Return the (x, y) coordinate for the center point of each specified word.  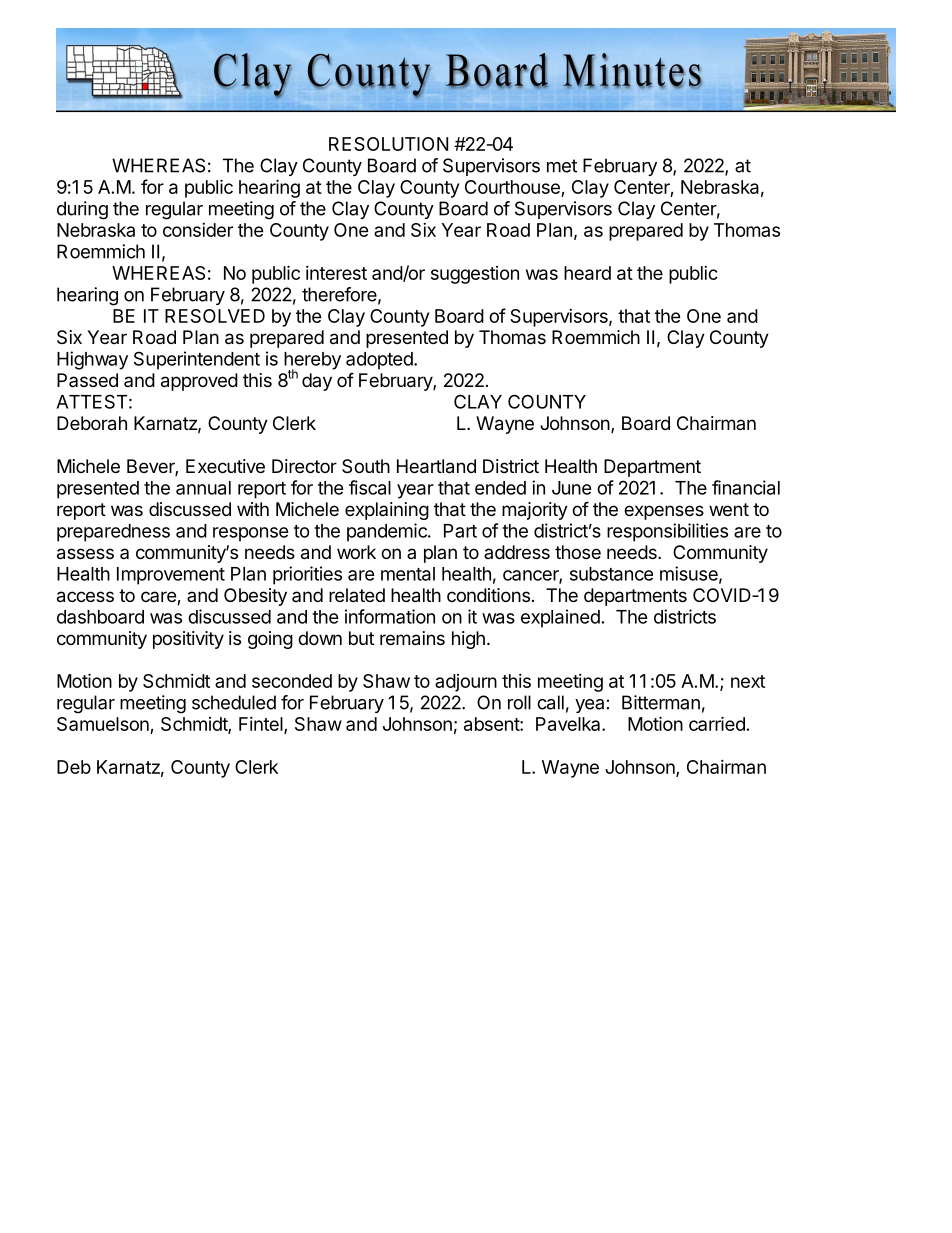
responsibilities (667, 532)
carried (717, 723)
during (82, 210)
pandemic (388, 532)
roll (519, 702)
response (251, 534)
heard (587, 273)
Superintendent (197, 360)
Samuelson (104, 725)
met (562, 166)
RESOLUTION (388, 144)
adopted (379, 361)
